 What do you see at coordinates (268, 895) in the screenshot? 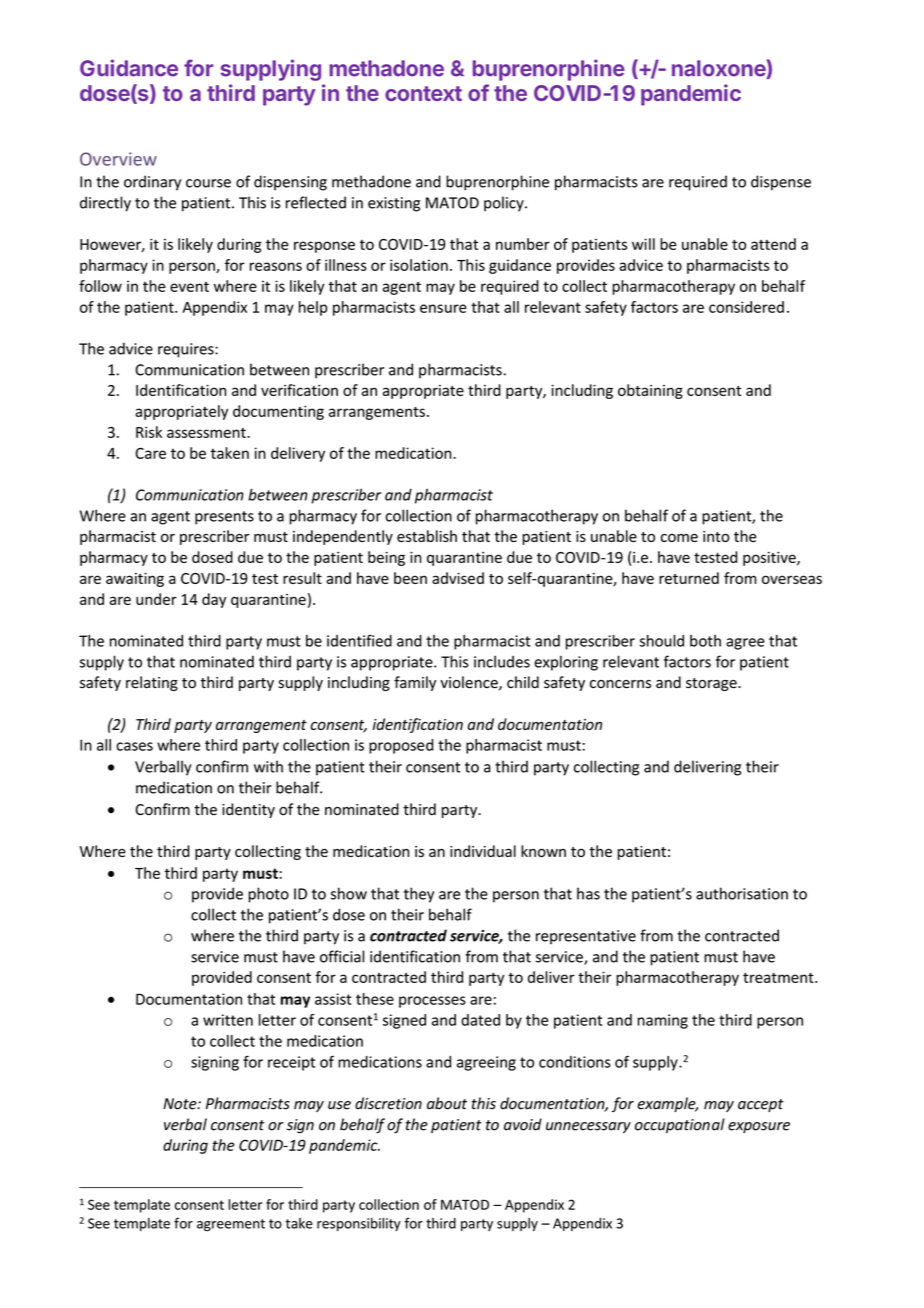
I see `photo` at bounding box center [268, 895].
